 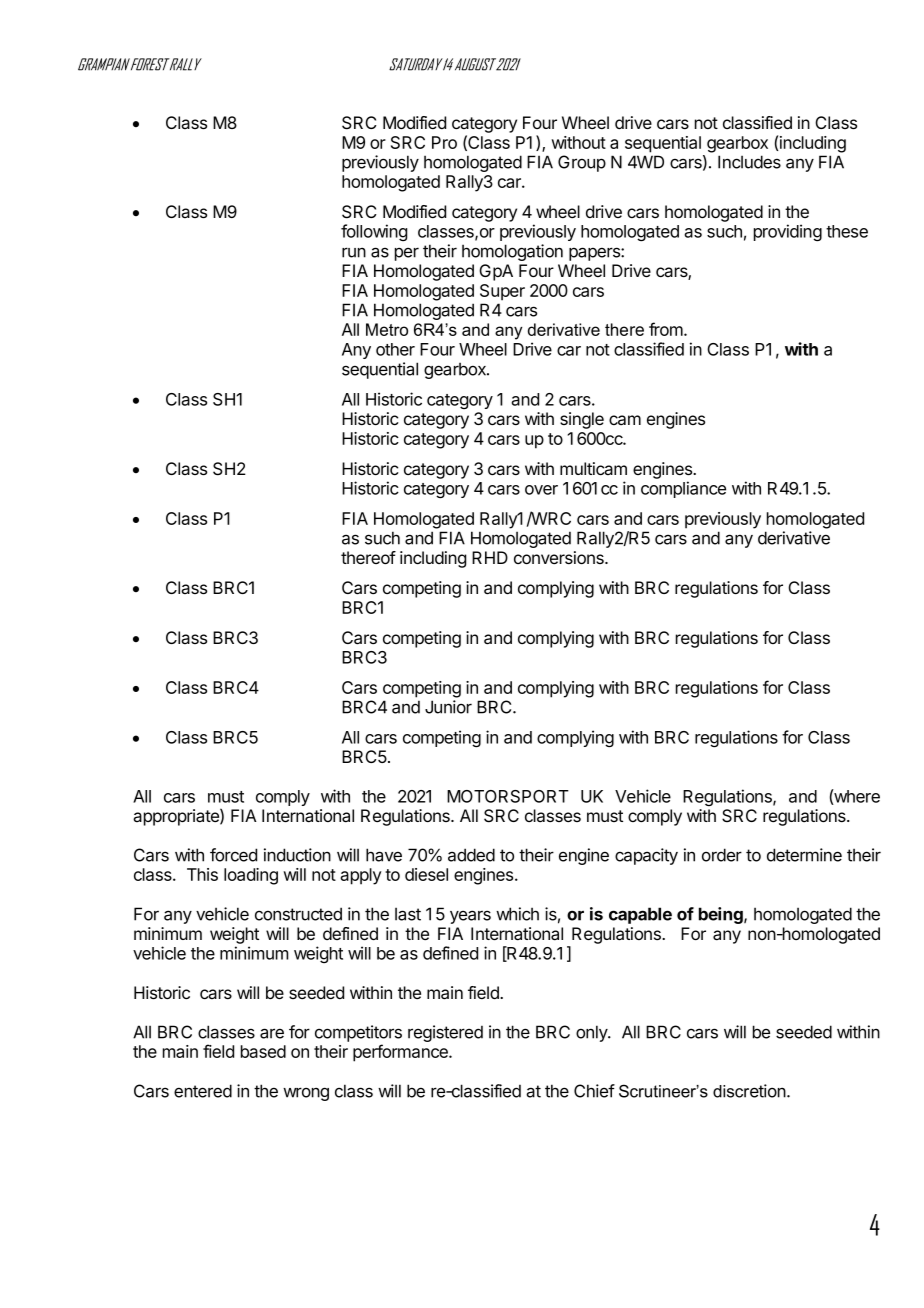 I want to click on MOTORSPORT, so click(x=508, y=796).
